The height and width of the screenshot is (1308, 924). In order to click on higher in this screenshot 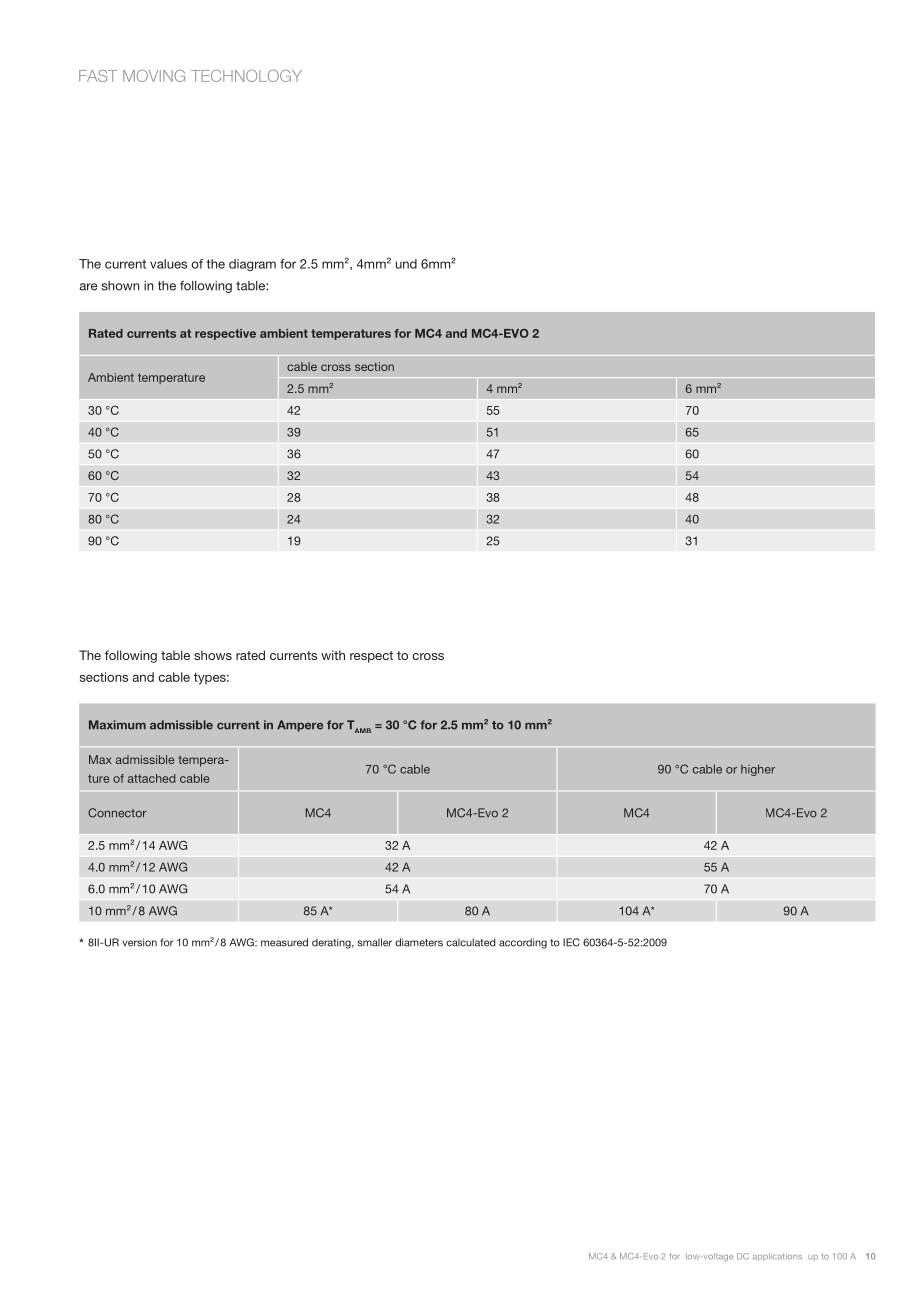, I will do `click(758, 770)`.
